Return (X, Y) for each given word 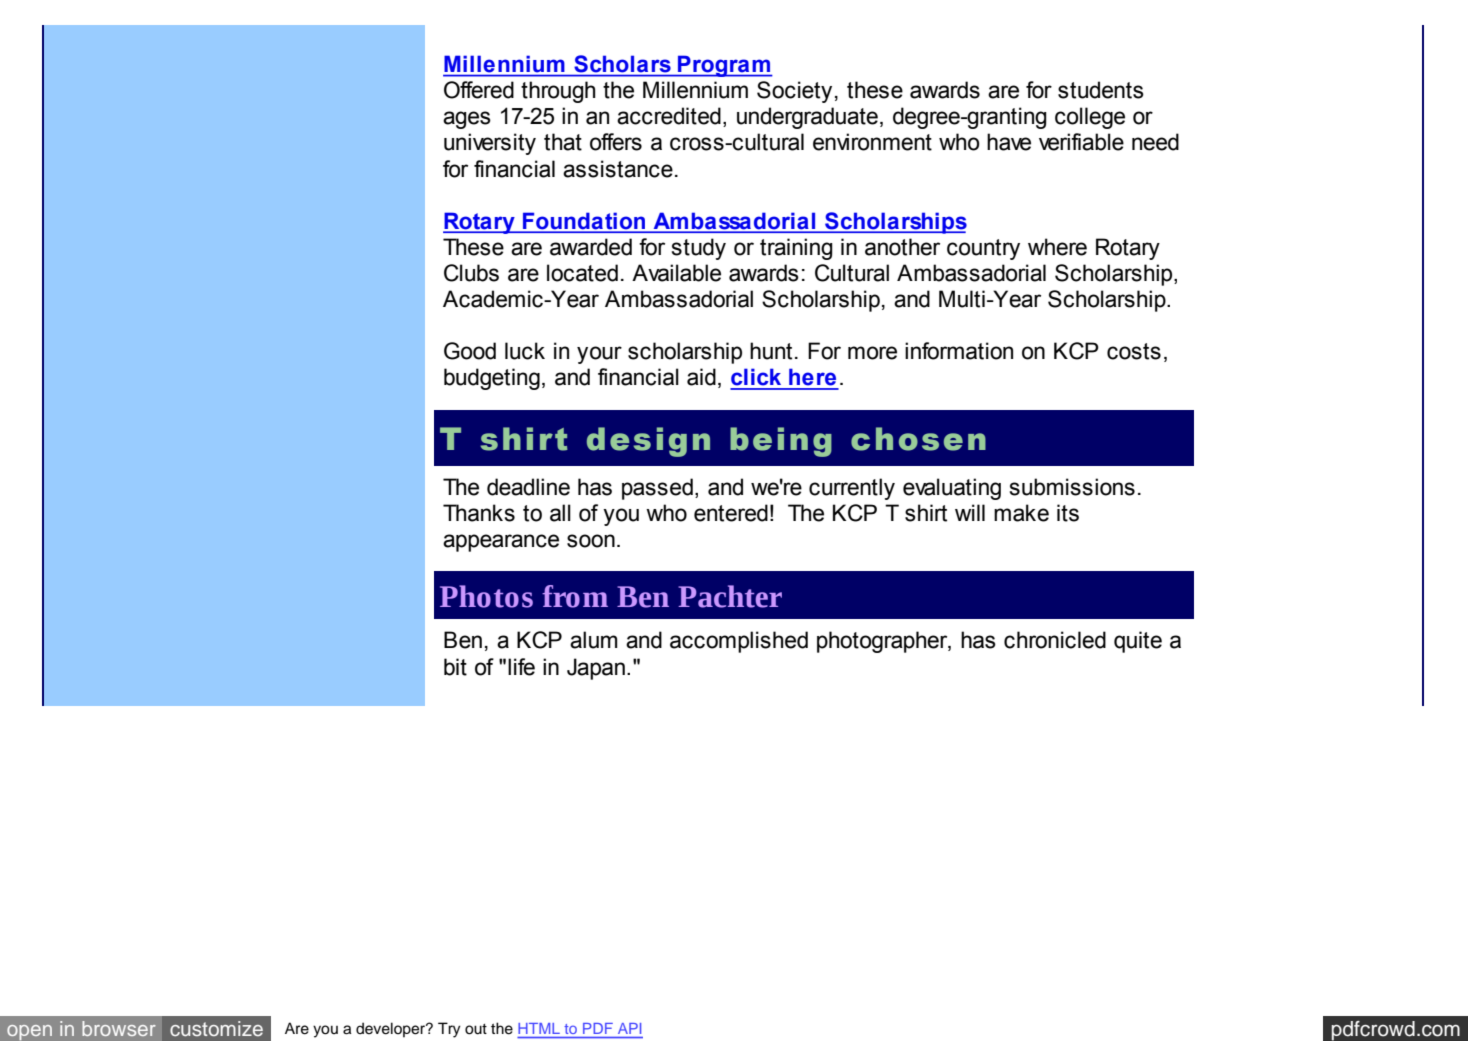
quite (1138, 642)
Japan (596, 669)
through (558, 92)
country (983, 249)
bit (455, 667)
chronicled (1055, 640)
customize (216, 1028)
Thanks (479, 513)
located (582, 273)
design (648, 442)
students (1101, 90)
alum (594, 640)
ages (467, 120)
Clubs (471, 273)
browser (119, 1028)
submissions (1072, 487)
